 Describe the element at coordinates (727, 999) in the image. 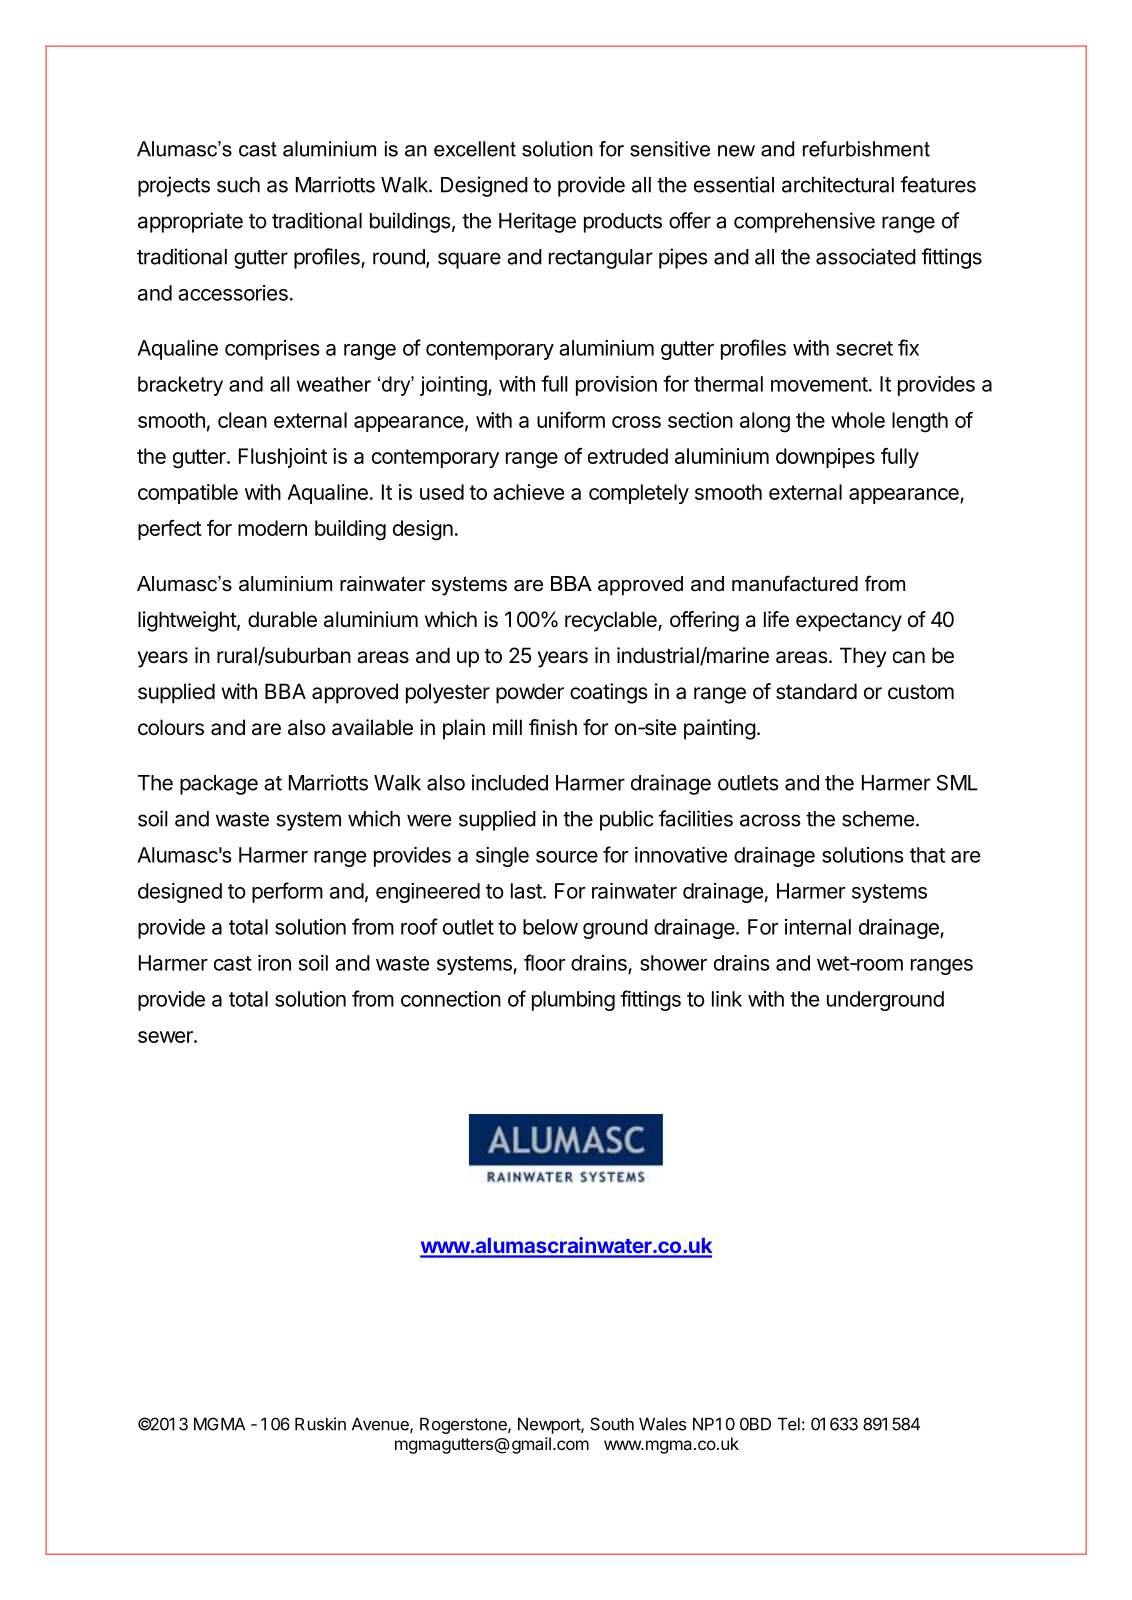

I see `link` at that location.
